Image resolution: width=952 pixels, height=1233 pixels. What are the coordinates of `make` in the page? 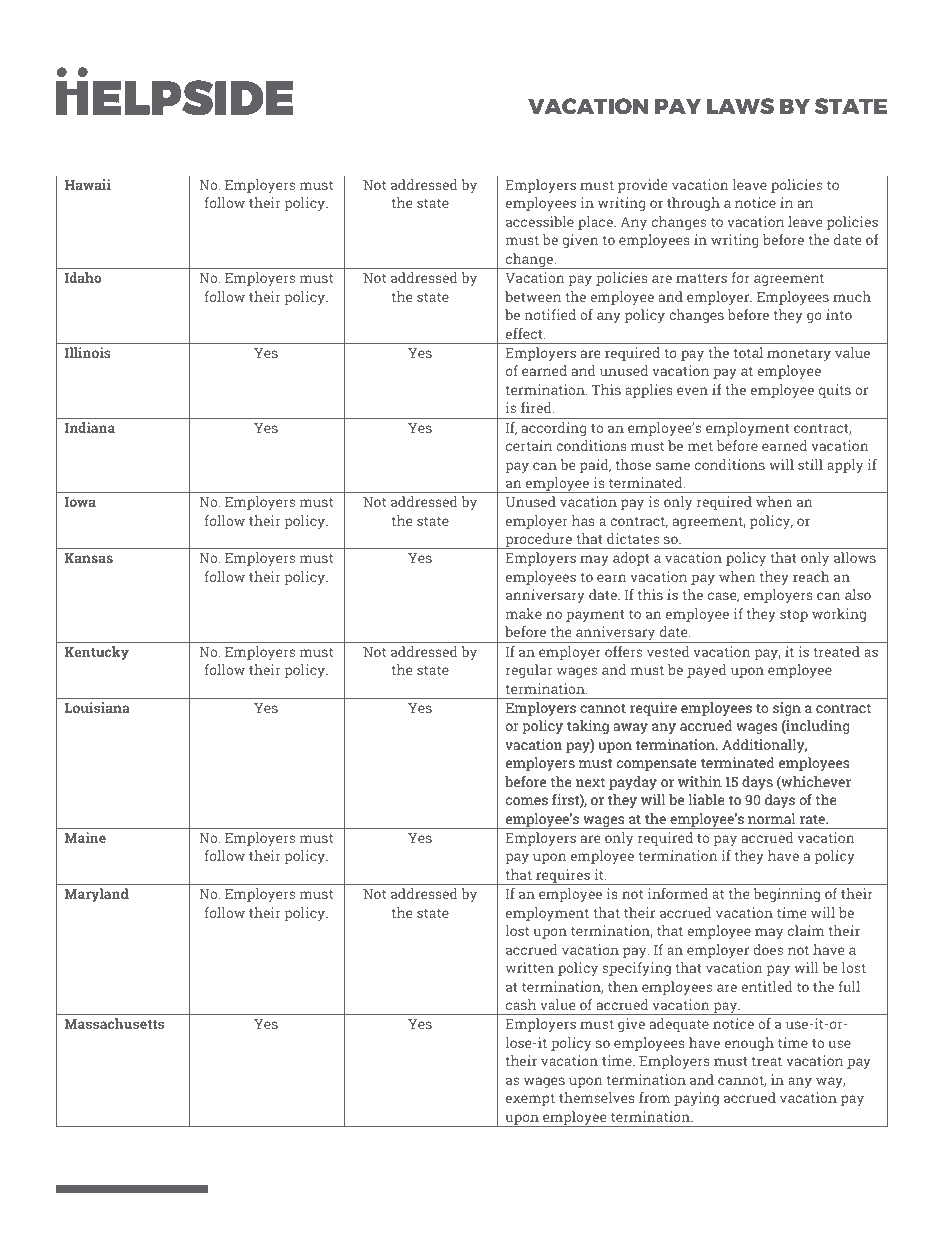 It's located at (523, 613).
